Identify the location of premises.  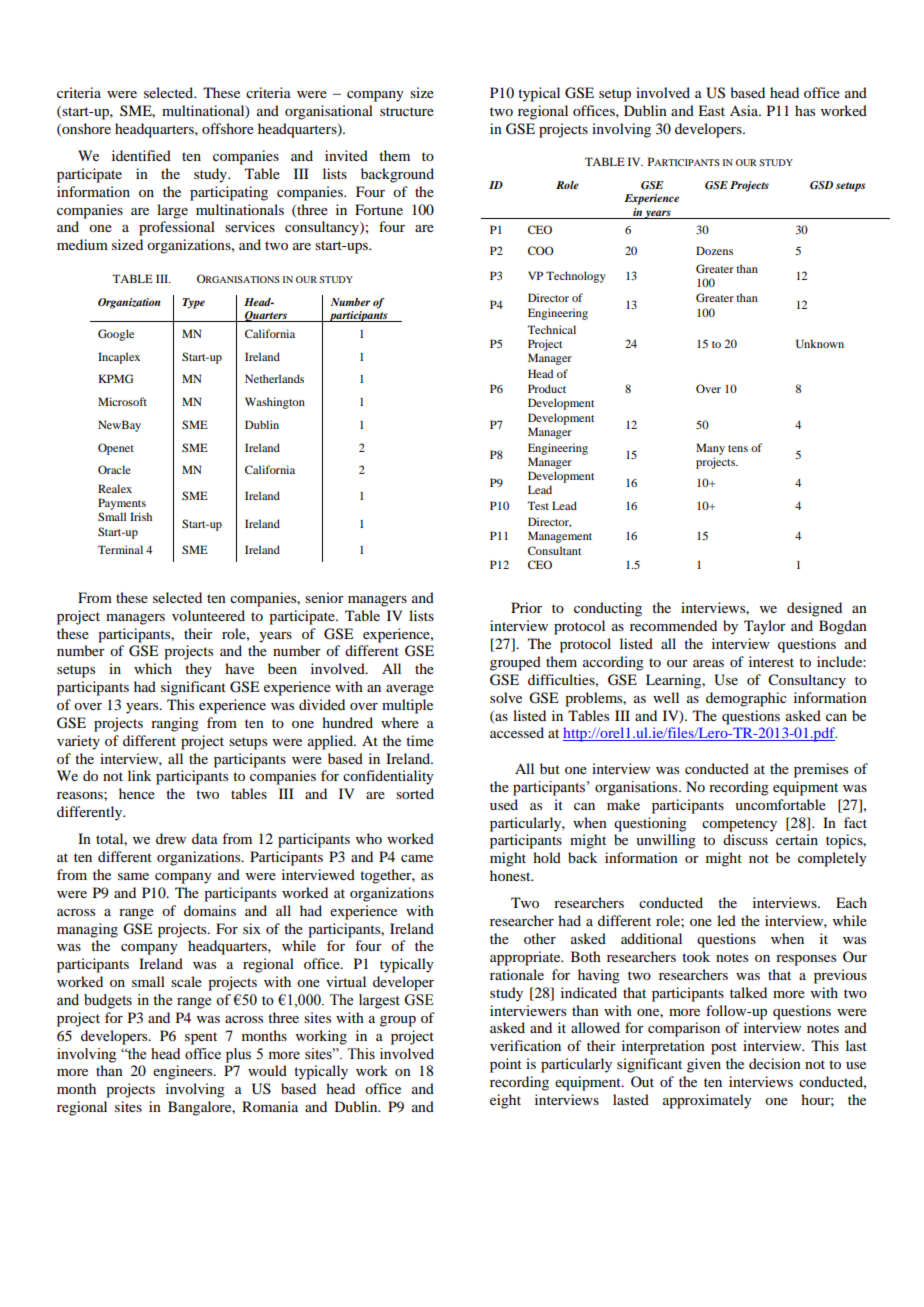
(821, 770).
